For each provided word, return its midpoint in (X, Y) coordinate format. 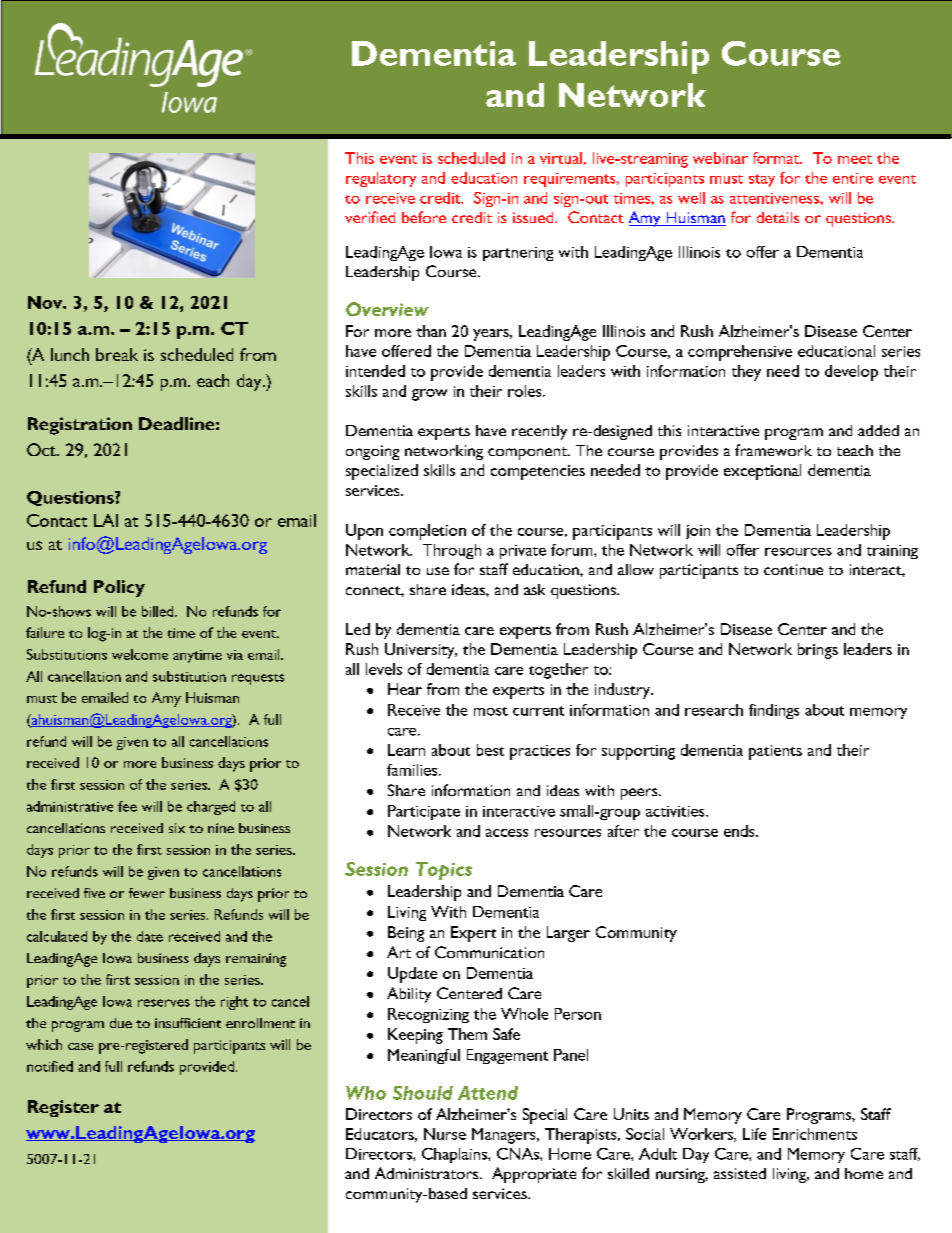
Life (754, 1134)
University (421, 651)
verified (370, 217)
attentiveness (775, 198)
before (424, 217)
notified (50, 1066)
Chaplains (455, 1155)
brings (818, 651)
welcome (140, 654)
